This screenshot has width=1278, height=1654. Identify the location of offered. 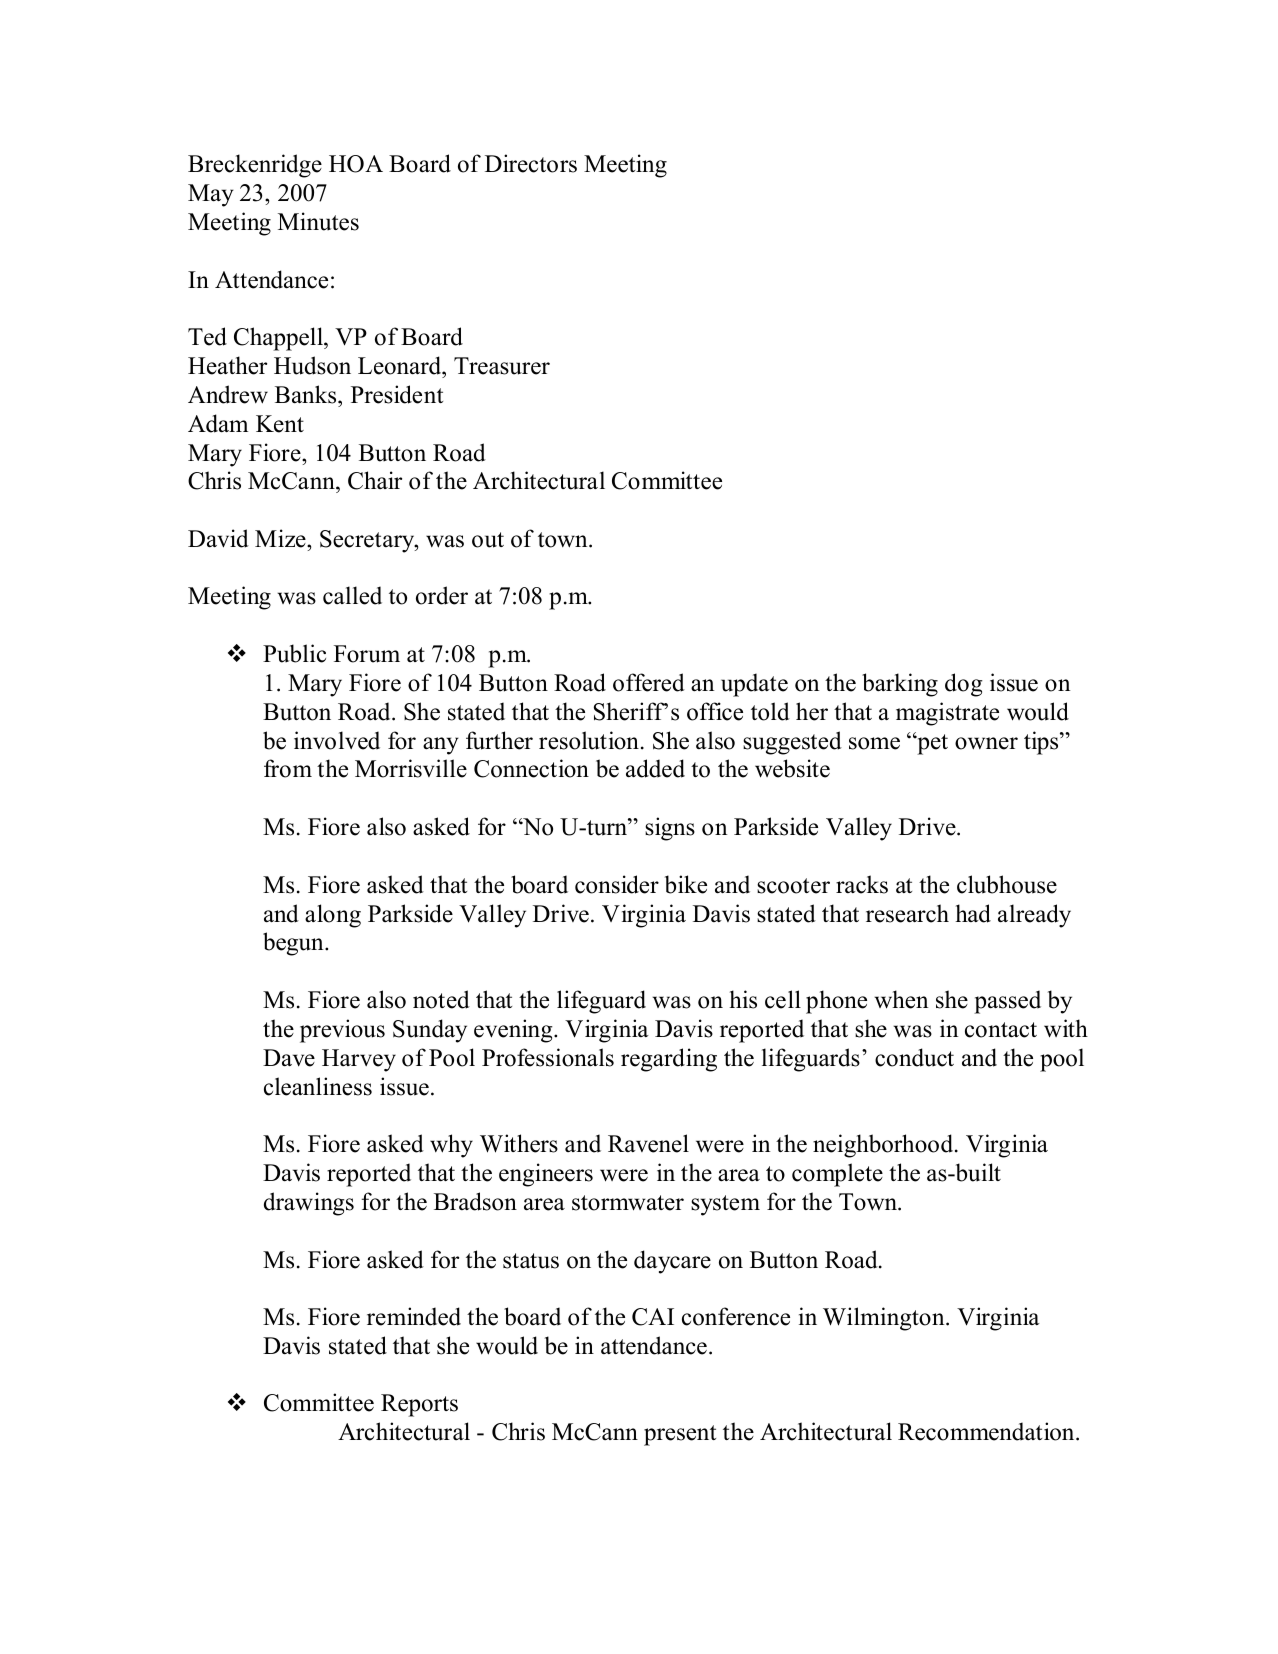
(649, 682).
